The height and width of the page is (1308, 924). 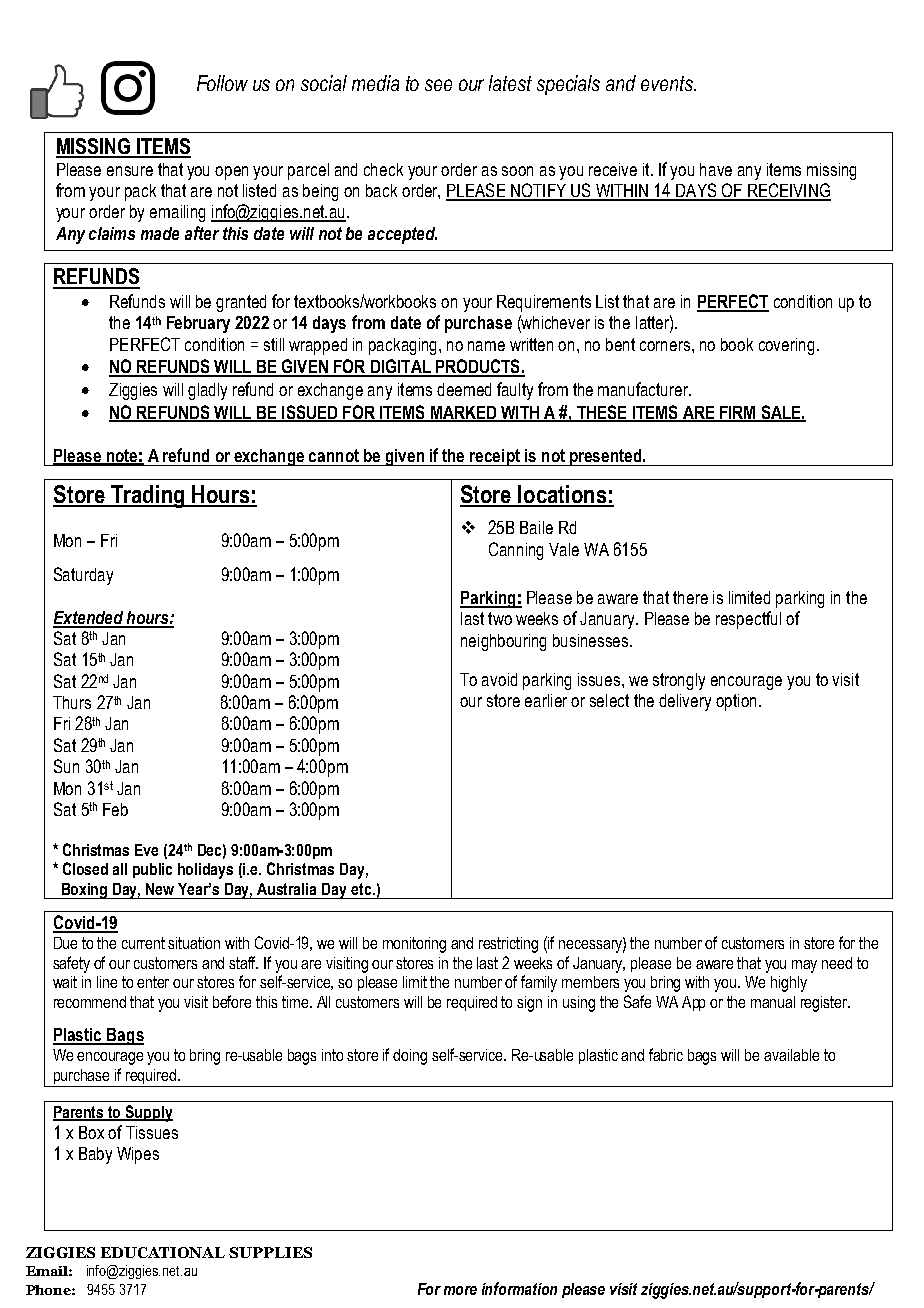 I want to click on Thurs, so click(x=72, y=702).
